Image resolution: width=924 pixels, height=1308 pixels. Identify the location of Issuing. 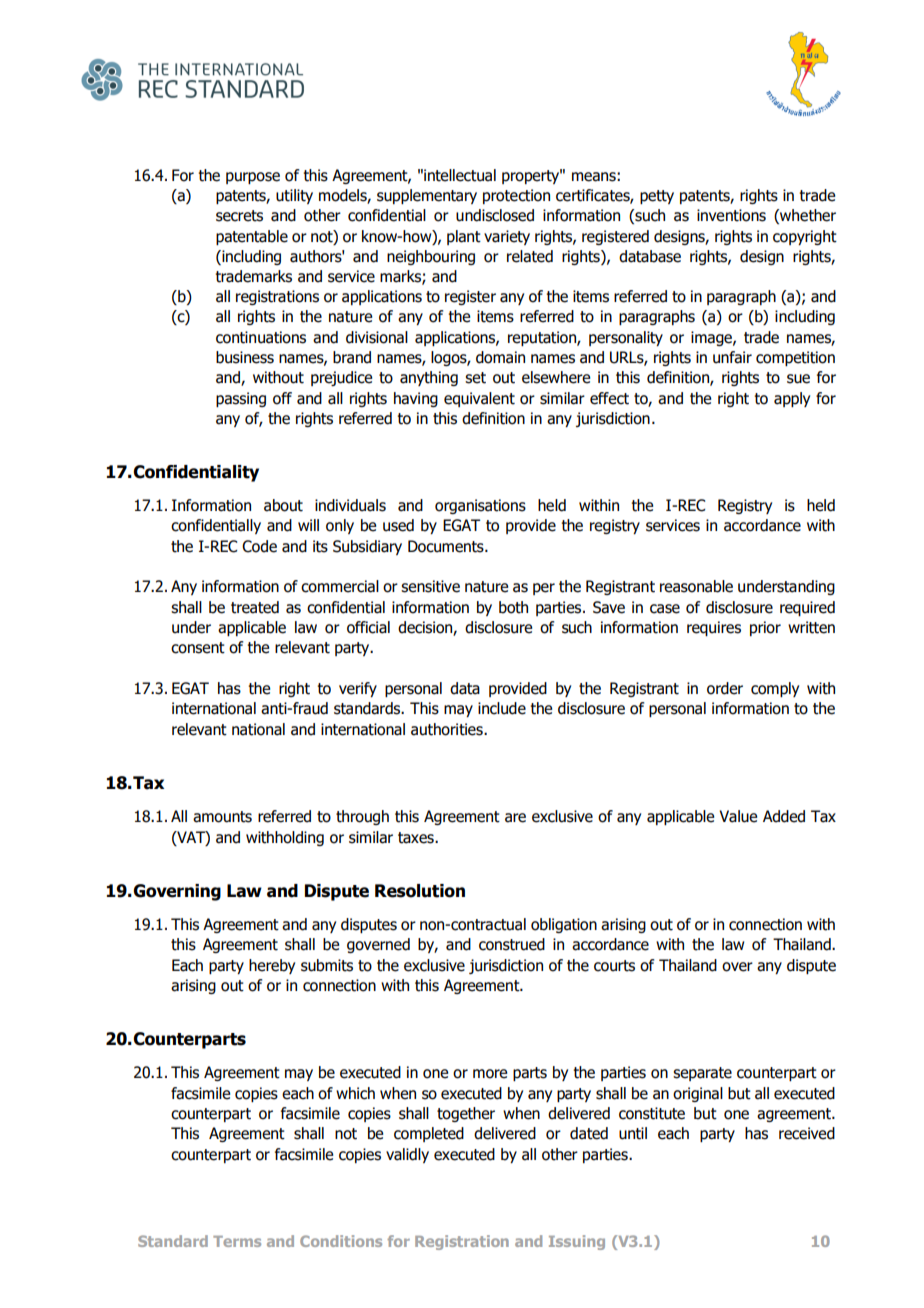
(577, 1242).
